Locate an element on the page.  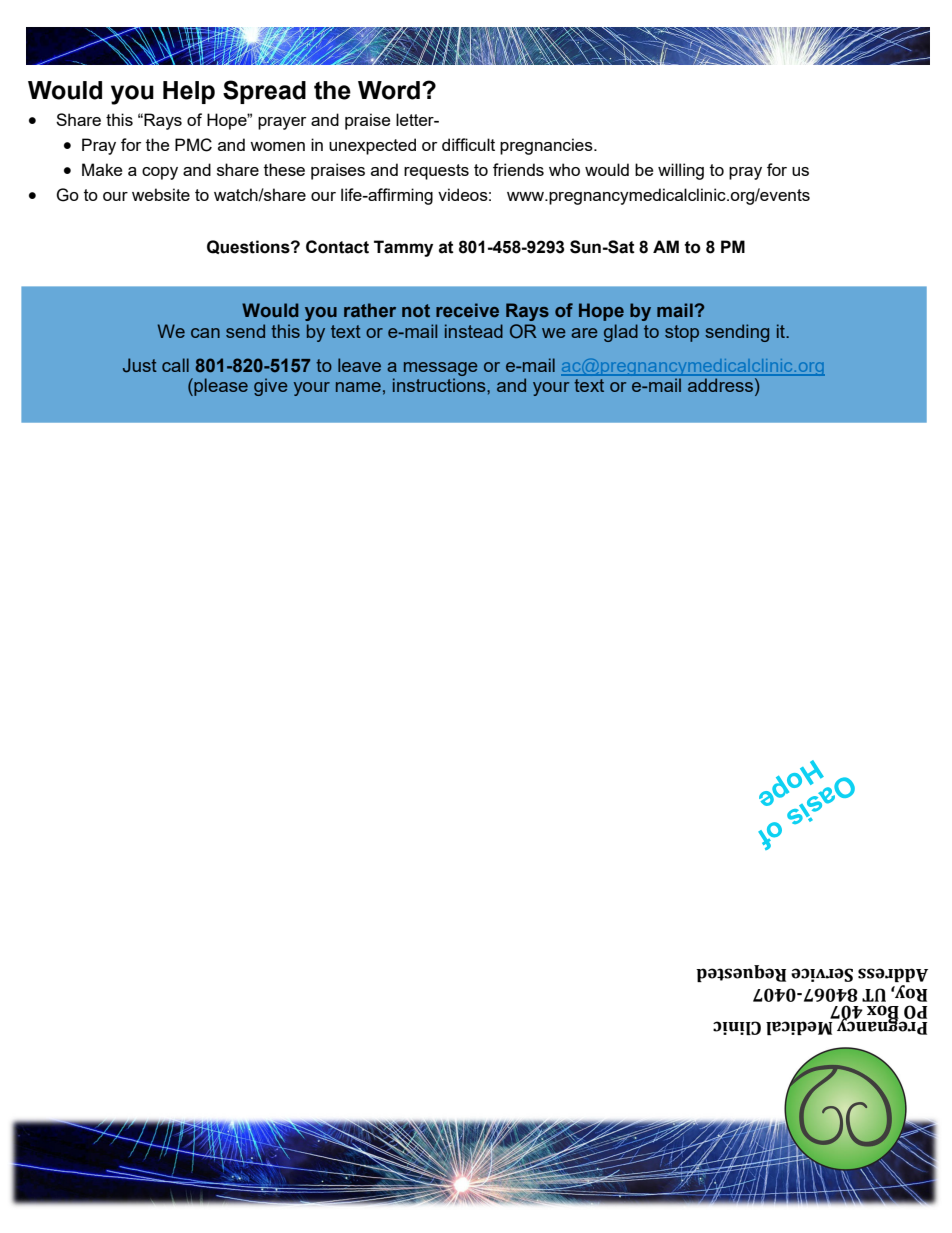
rather is located at coordinates (370, 310).
